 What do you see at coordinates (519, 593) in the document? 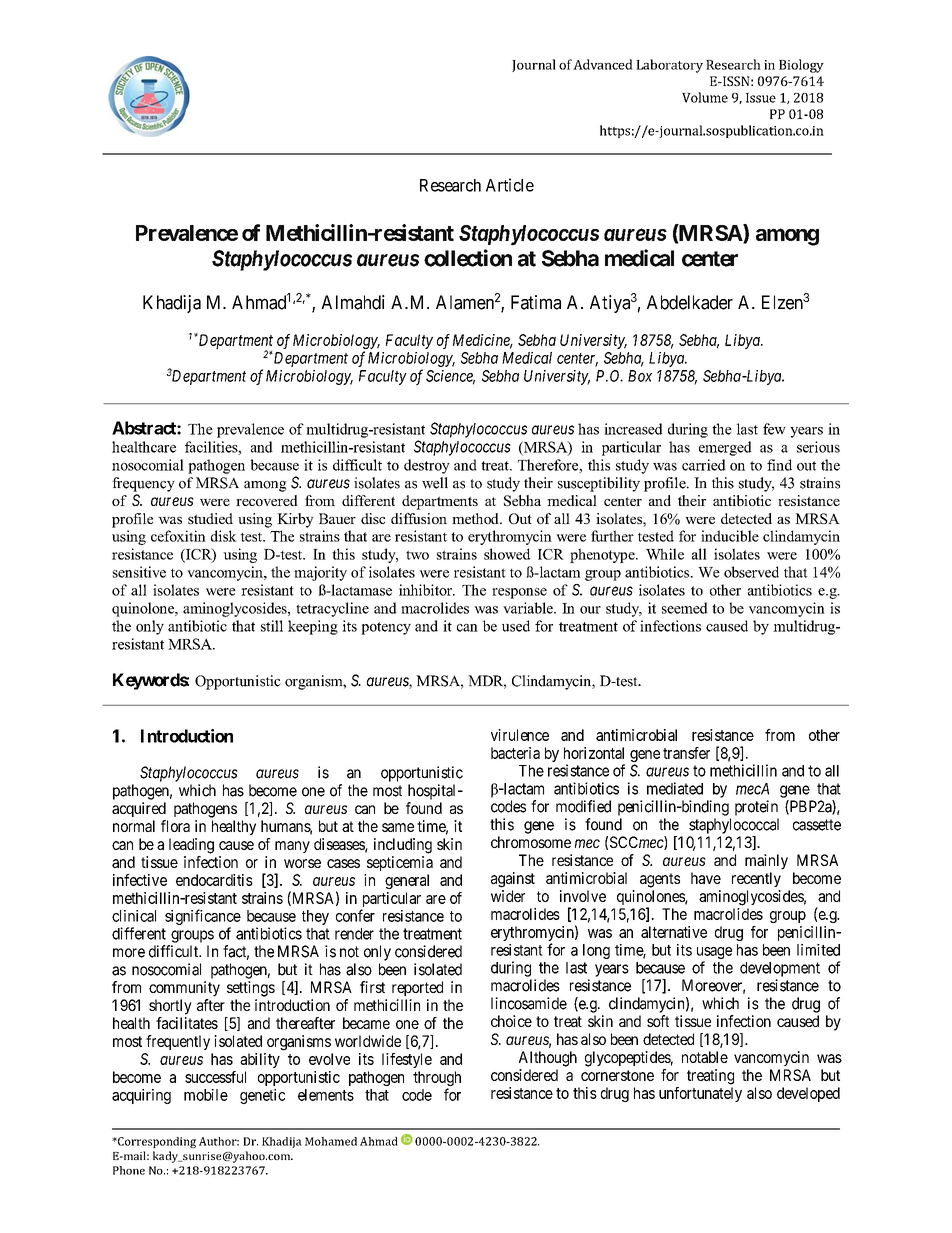
I see `response` at bounding box center [519, 593].
